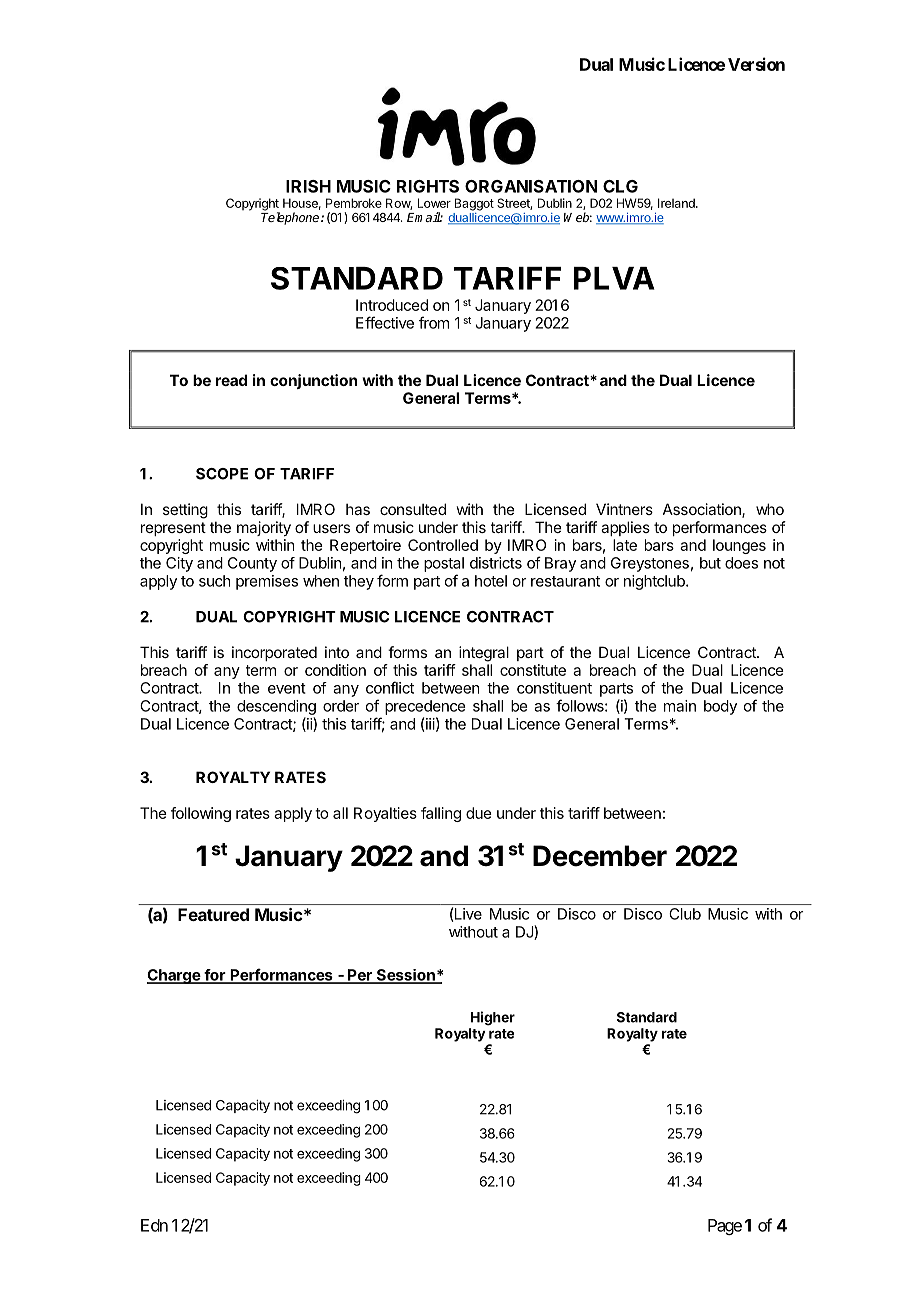 The height and width of the screenshot is (1308, 924). I want to click on integral, so click(484, 654).
